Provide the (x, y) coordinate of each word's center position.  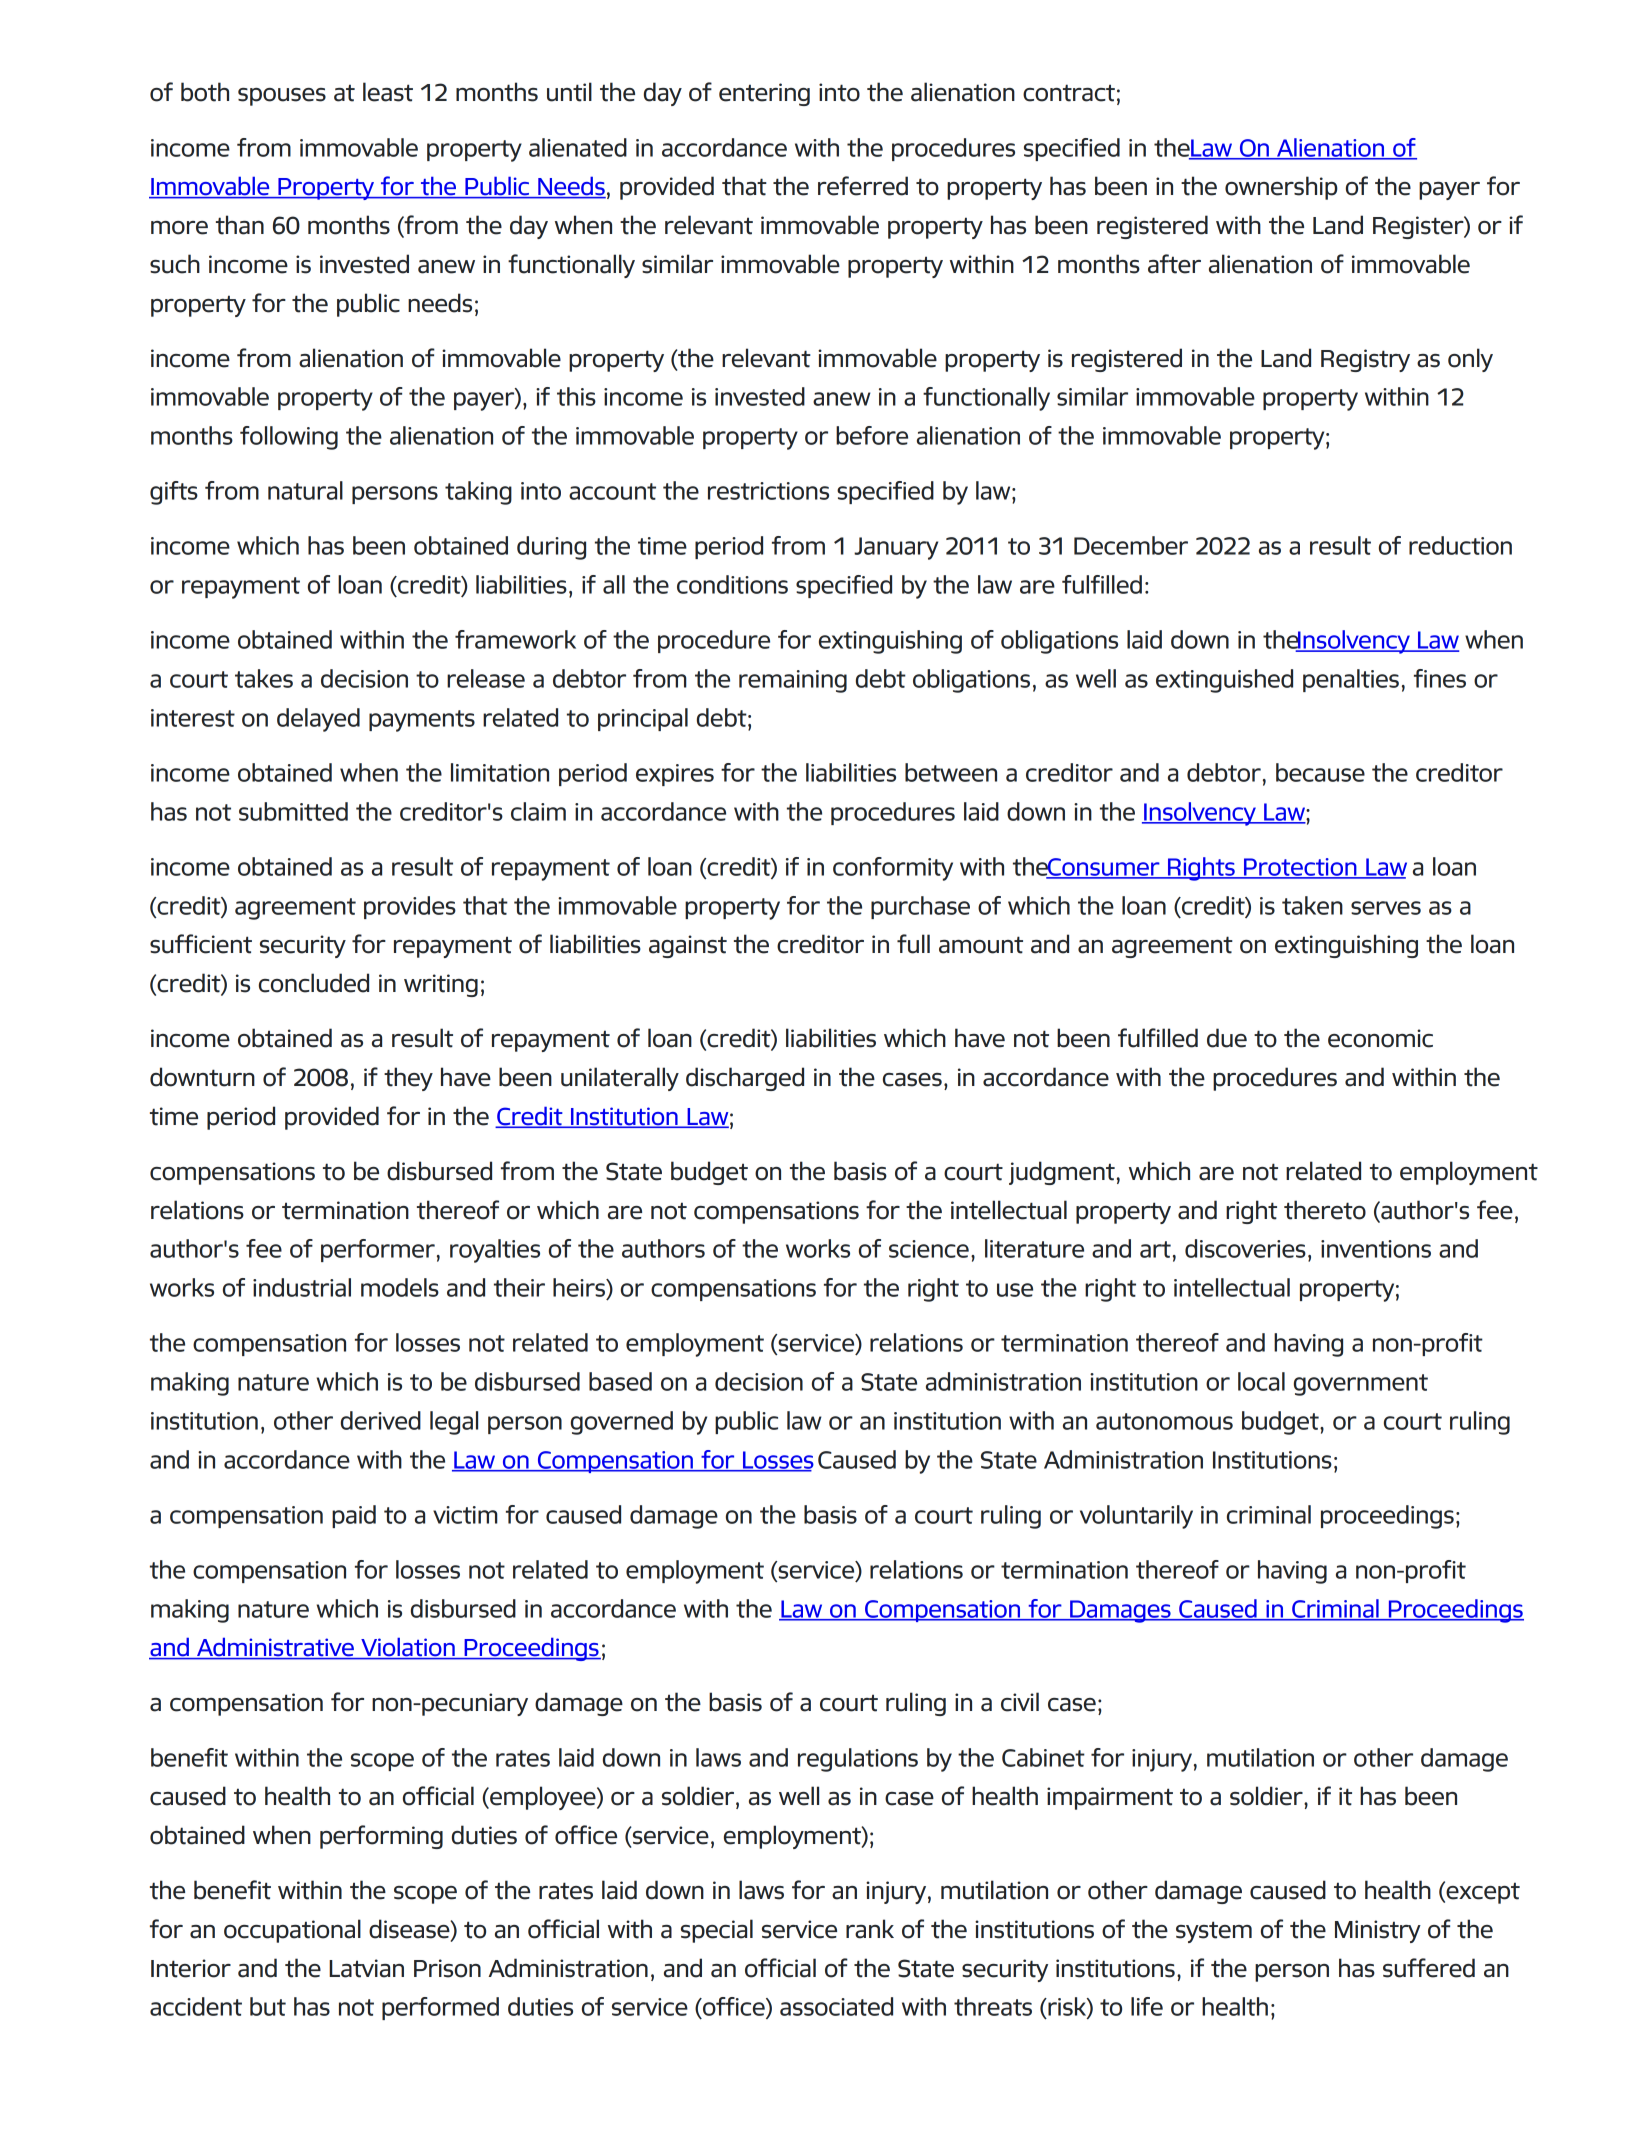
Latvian (366, 1968)
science (929, 1249)
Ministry (1378, 1931)
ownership (1281, 188)
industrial (302, 1287)
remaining (793, 681)
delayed (318, 720)
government (1361, 1385)
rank (870, 1929)
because (1320, 772)
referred (863, 186)
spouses (282, 97)
